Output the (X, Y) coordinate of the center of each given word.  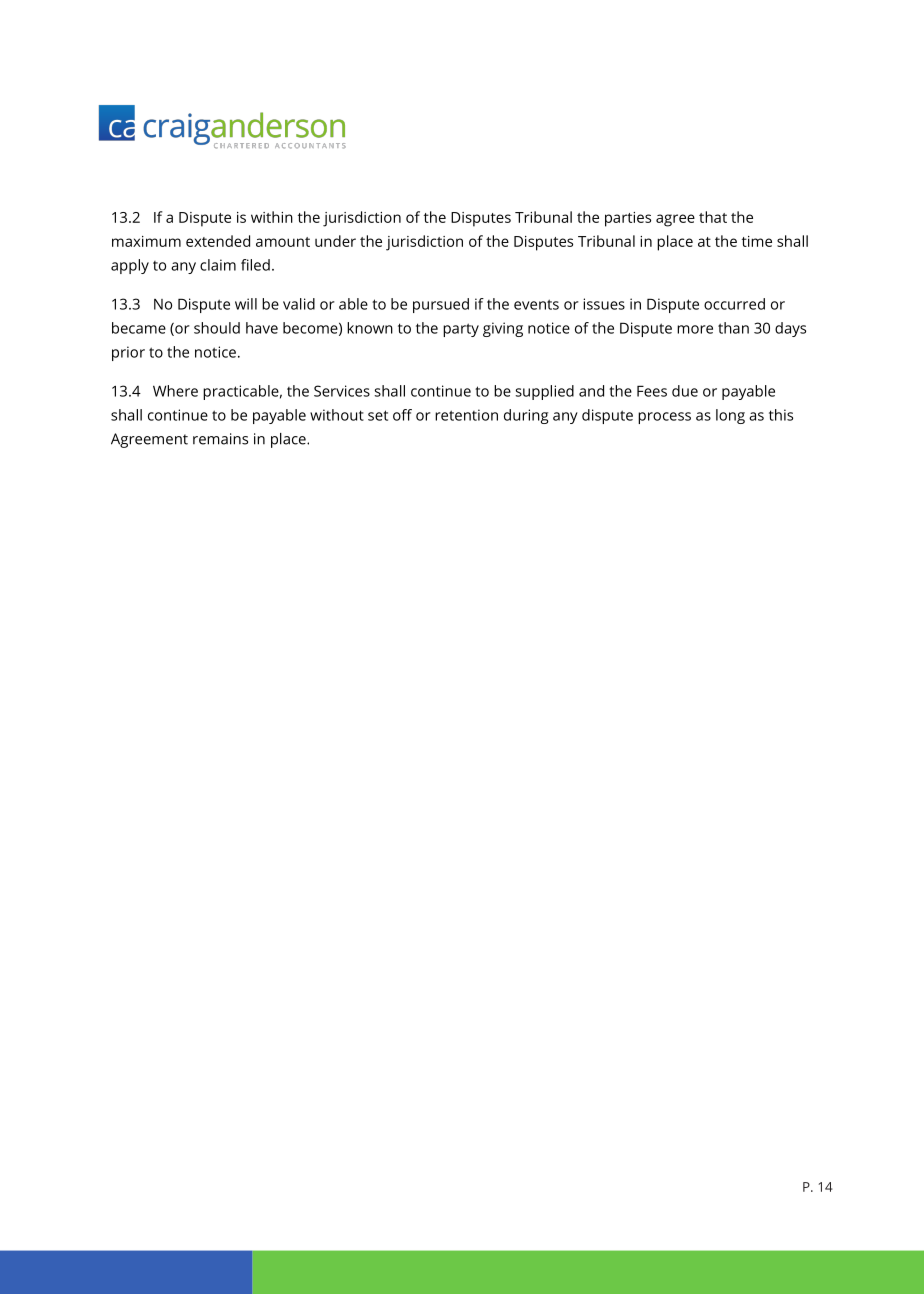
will (246, 304)
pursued (441, 305)
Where (175, 391)
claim (218, 265)
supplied (544, 392)
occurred (734, 304)
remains (220, 439)
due (685, 391)
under (335, 241)
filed (255, 265)
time (757, 241)
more (695, 329)
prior (128, 353)
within (272, 217)
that (713, 217)
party (461, 330)
